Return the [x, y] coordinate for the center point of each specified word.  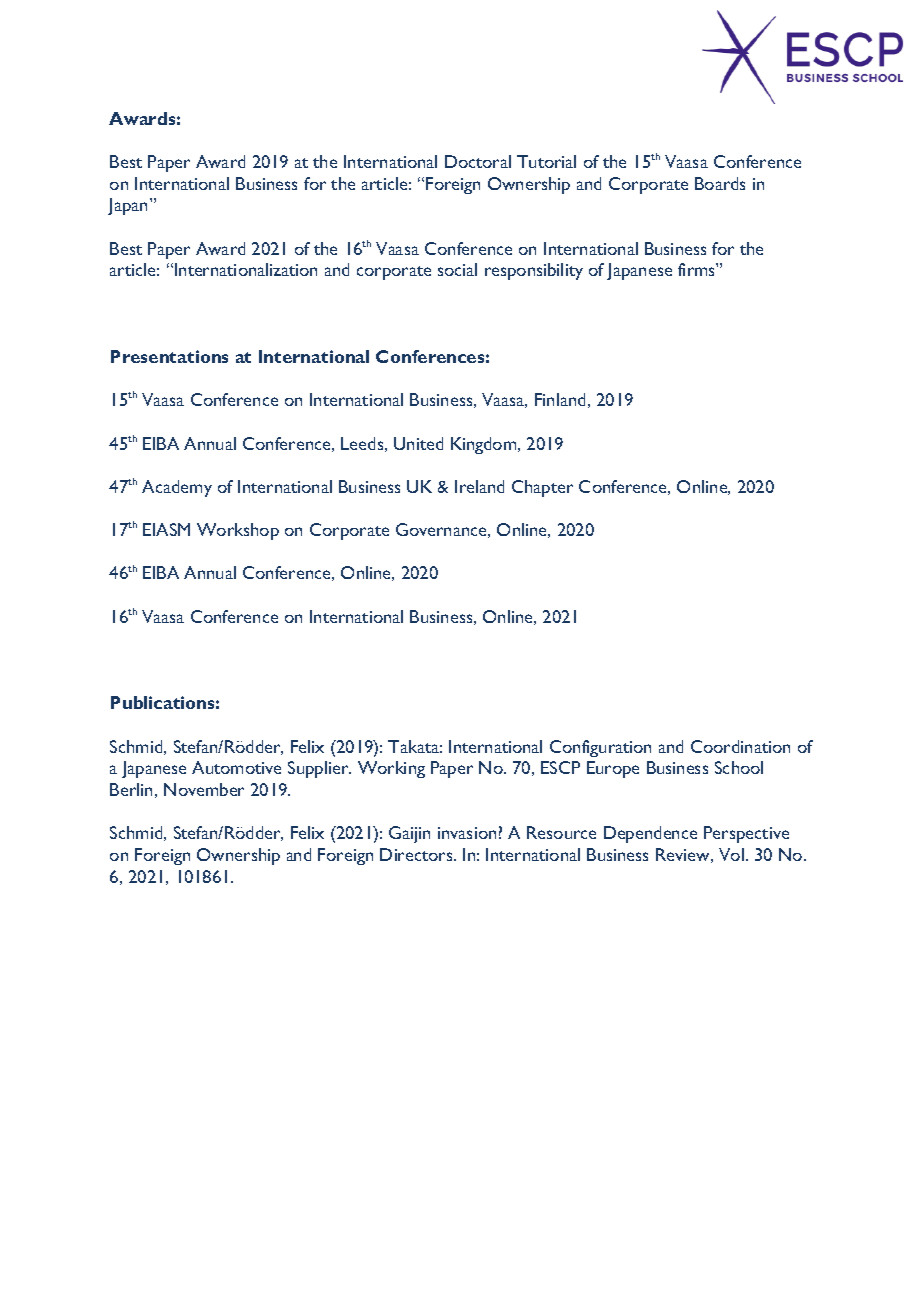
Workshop [238, 531]
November [204, 789]
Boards [720, 183]
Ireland [479, 486]
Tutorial [546, 161]
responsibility [534, 271]
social [457, 269]
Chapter [542, 488]
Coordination [740, 746]
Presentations [169, 356]
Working [391, 769]
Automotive [236, 767]
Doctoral [478, 161]
